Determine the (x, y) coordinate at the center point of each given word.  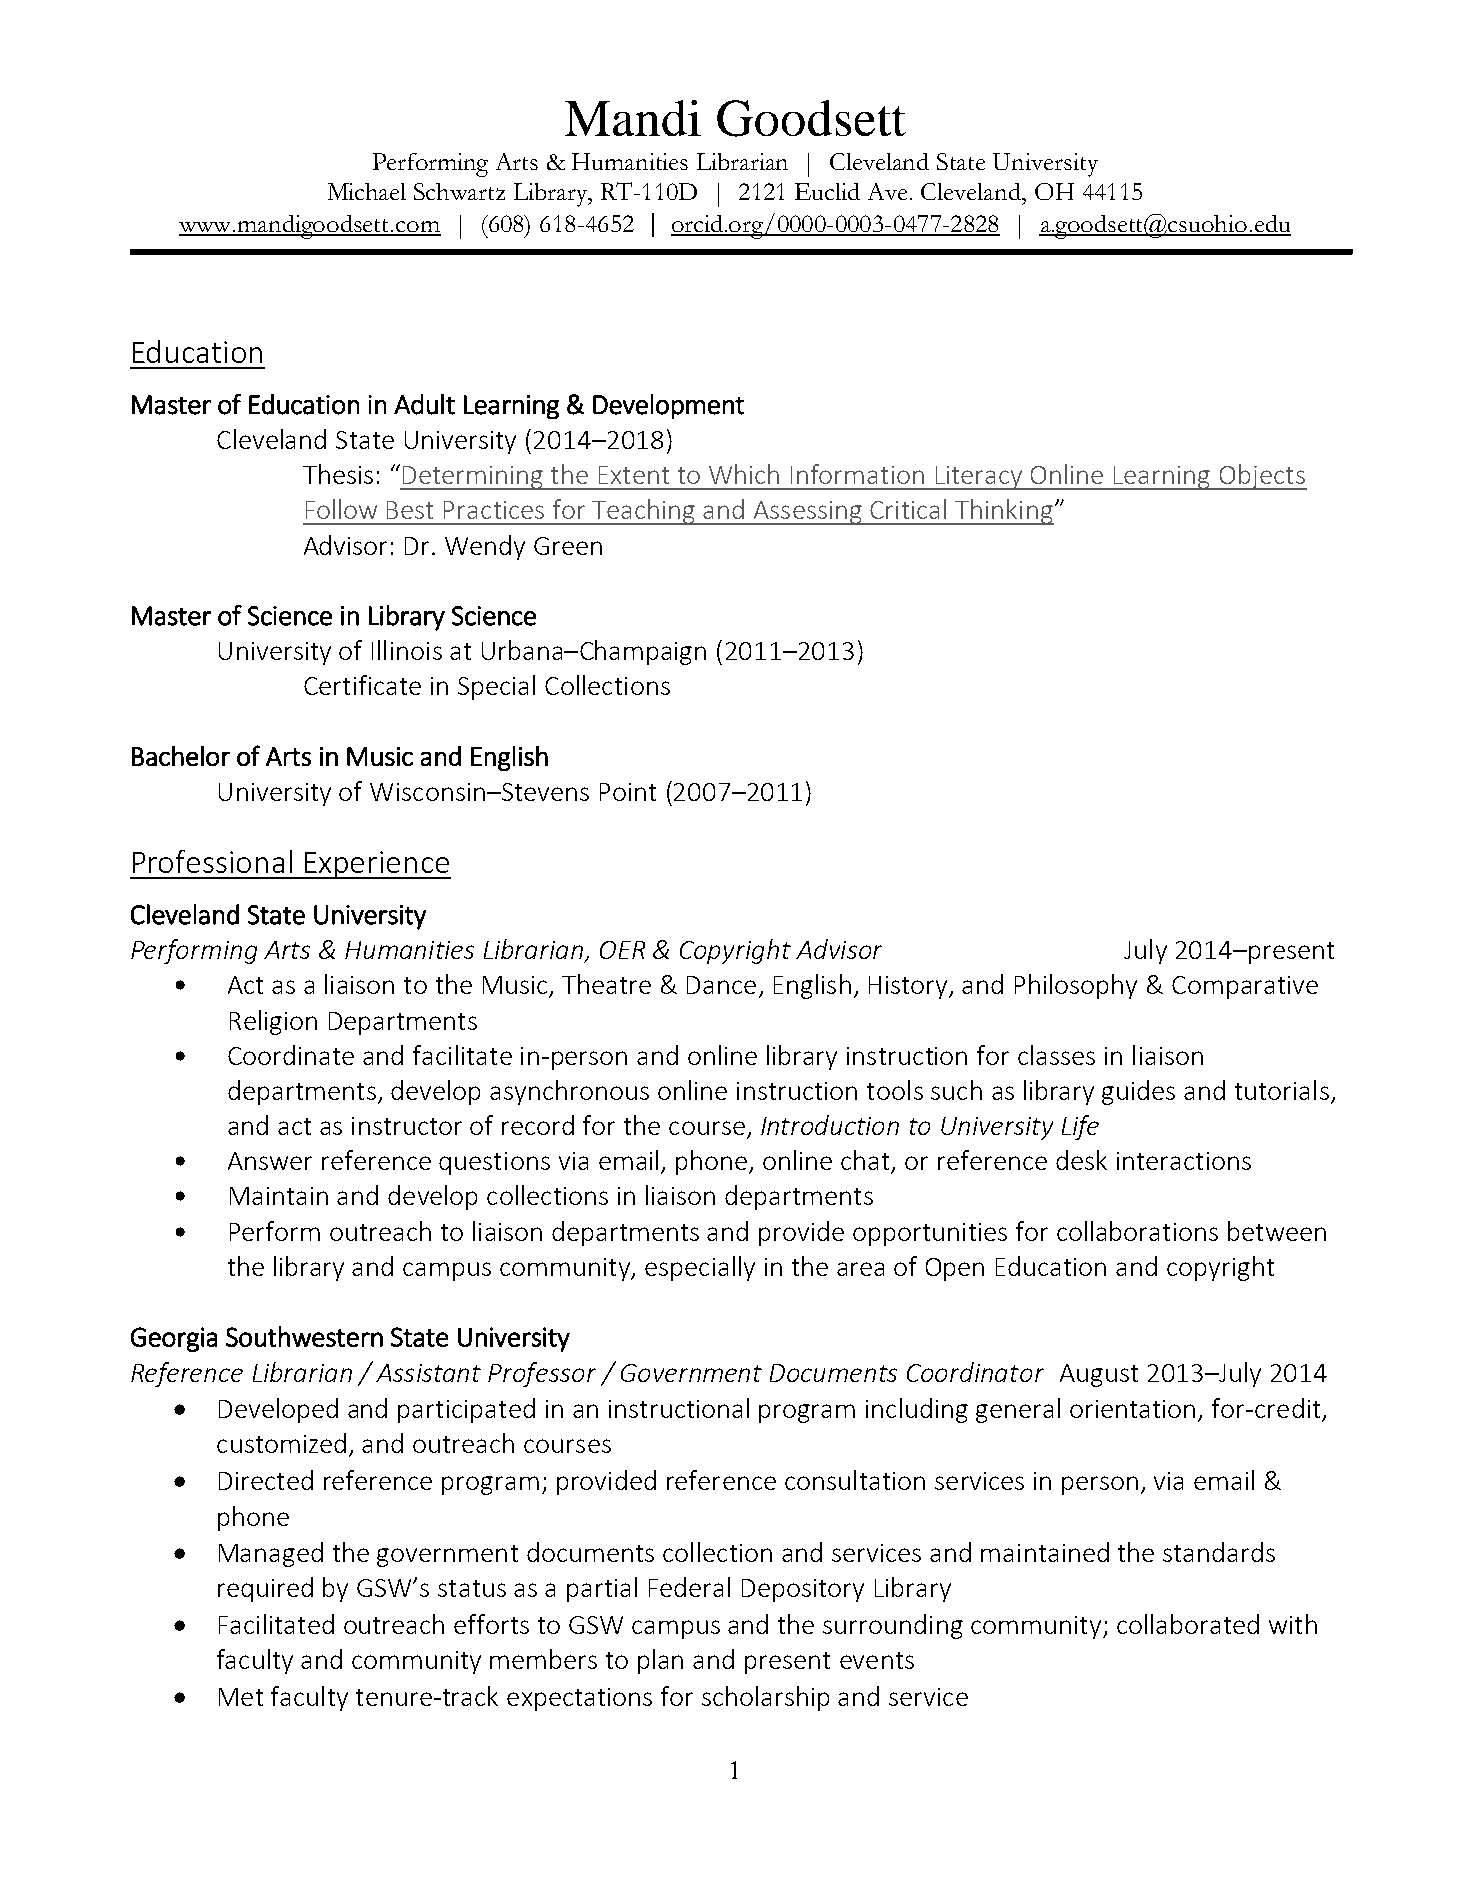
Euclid (827, 191)
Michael (367, 191)
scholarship (765, 1698)
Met (241, 1697)
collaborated (1188, 1624)
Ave (889, 191)
